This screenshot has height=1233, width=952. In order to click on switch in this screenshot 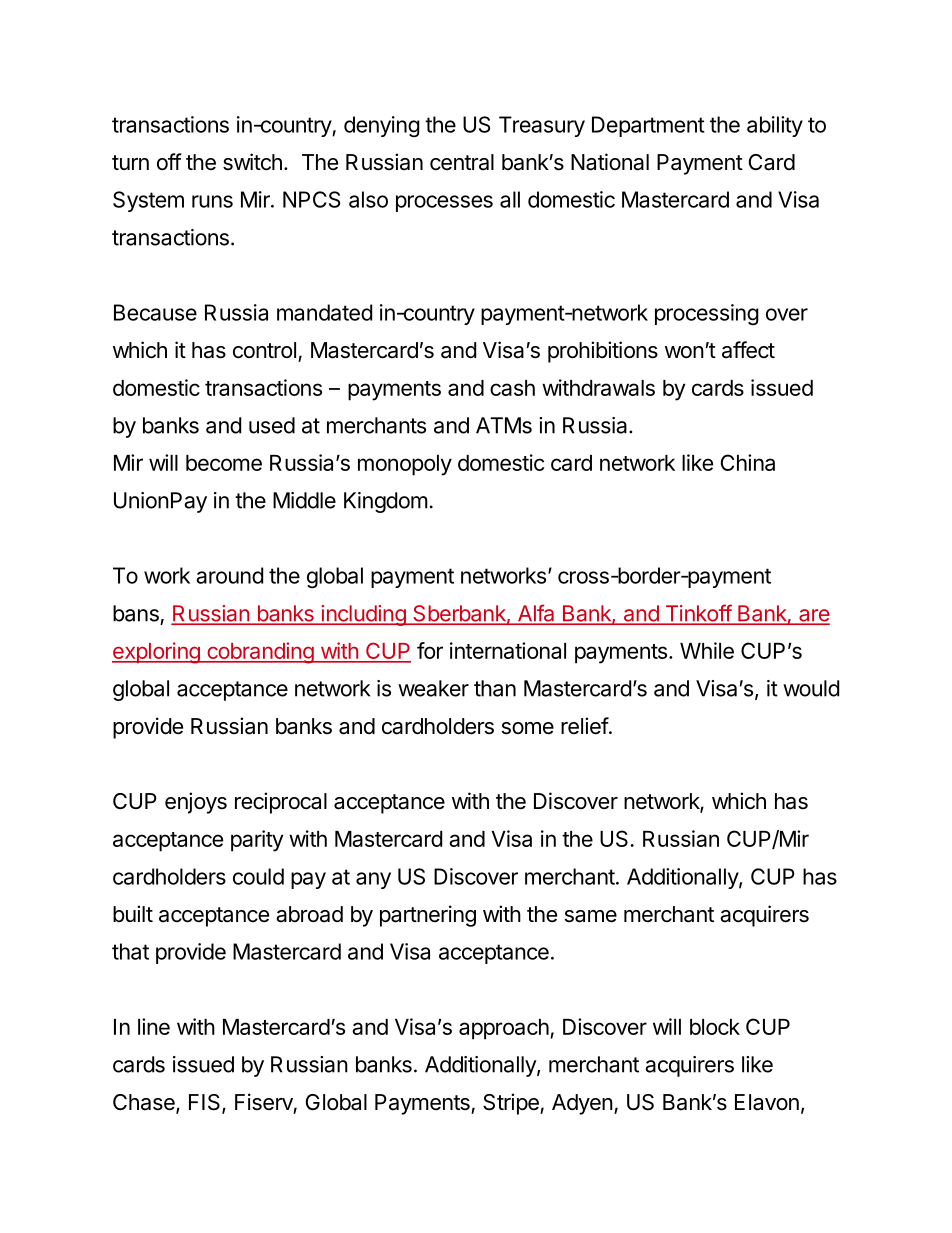, I will do `click(252, 162)`.
